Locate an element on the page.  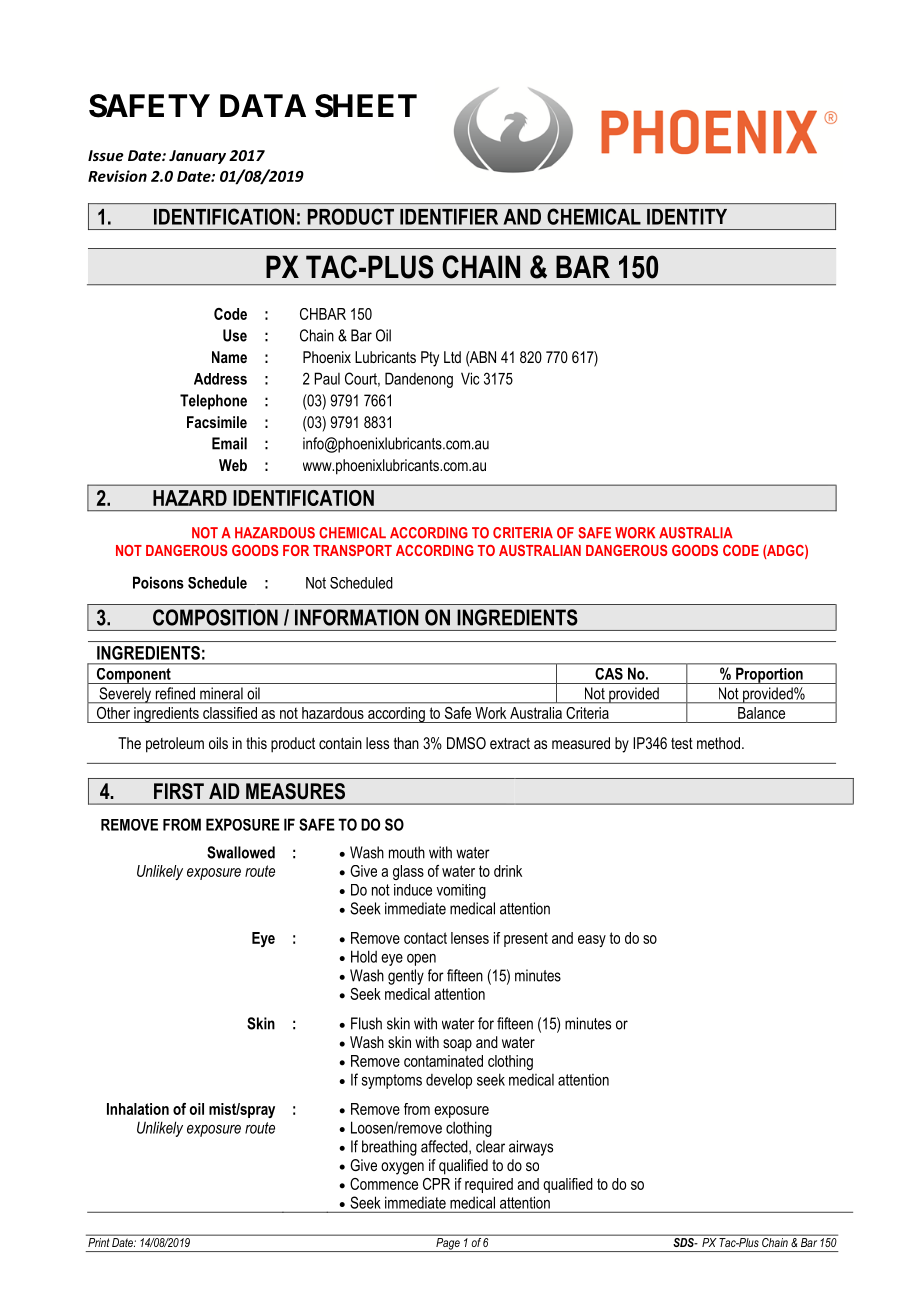
Component is located at coordinates (134, 676).
